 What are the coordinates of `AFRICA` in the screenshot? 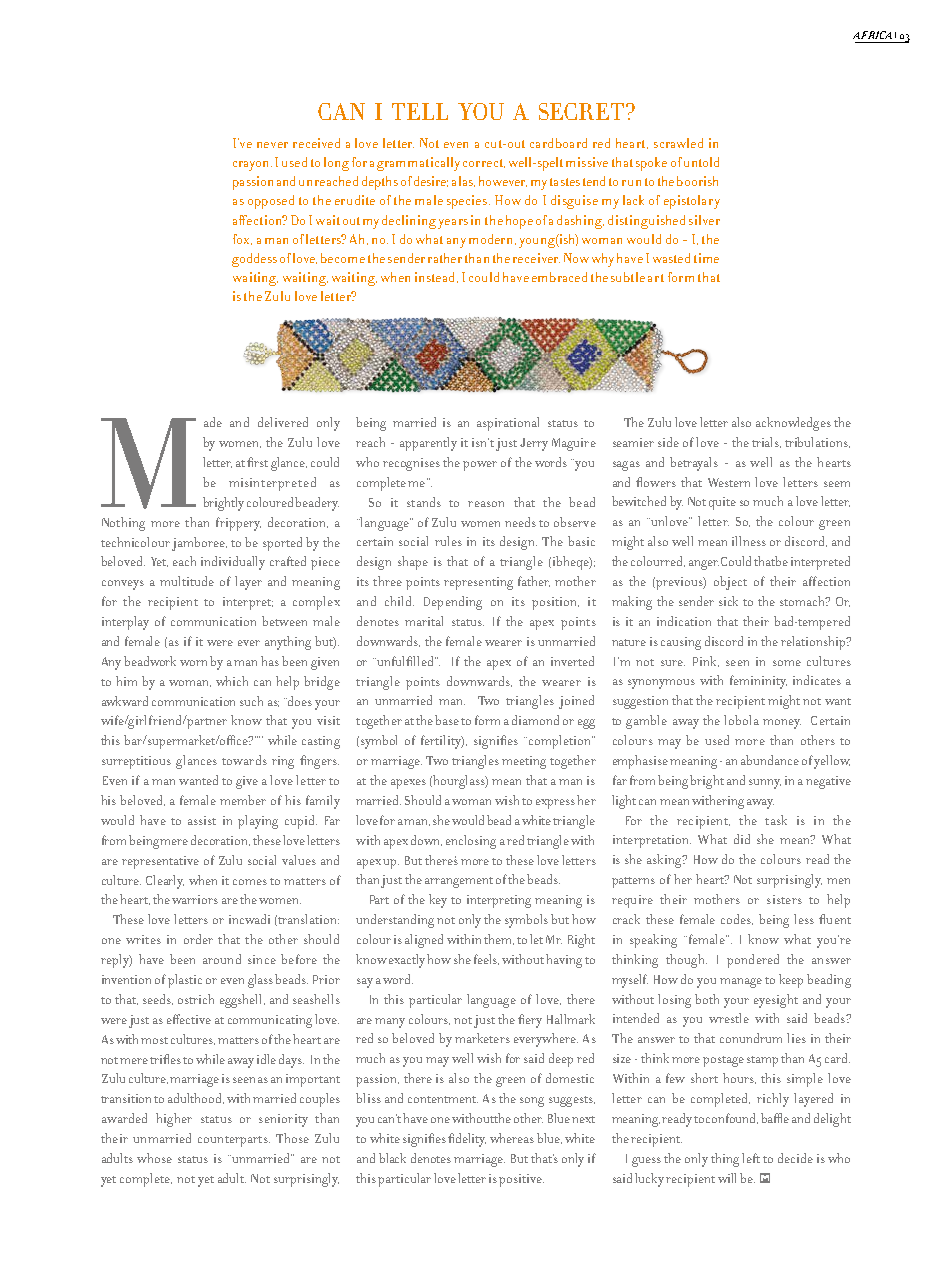 It's located at (872, 35).
